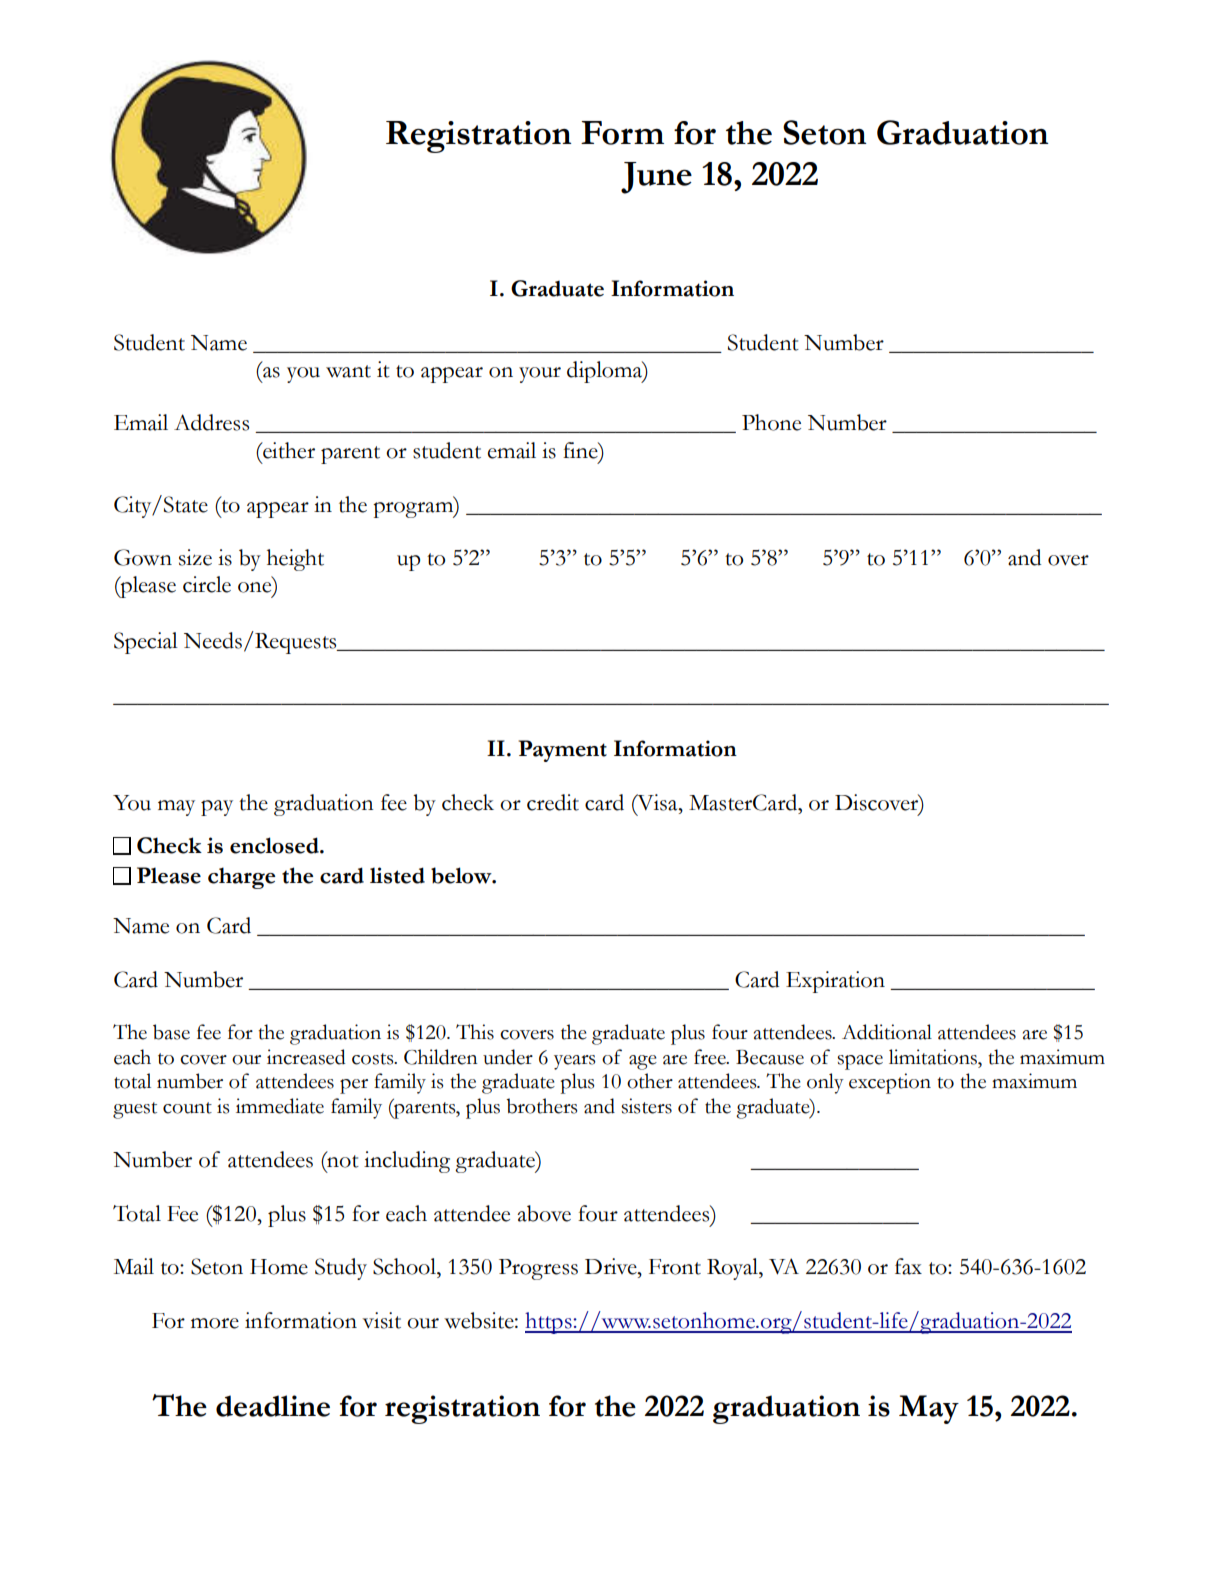 Image resolution: width=1223 pixels, height=1582 pixels. Describe the element at coordinates (771, 422) in the image. I see `Phone` at that location.
